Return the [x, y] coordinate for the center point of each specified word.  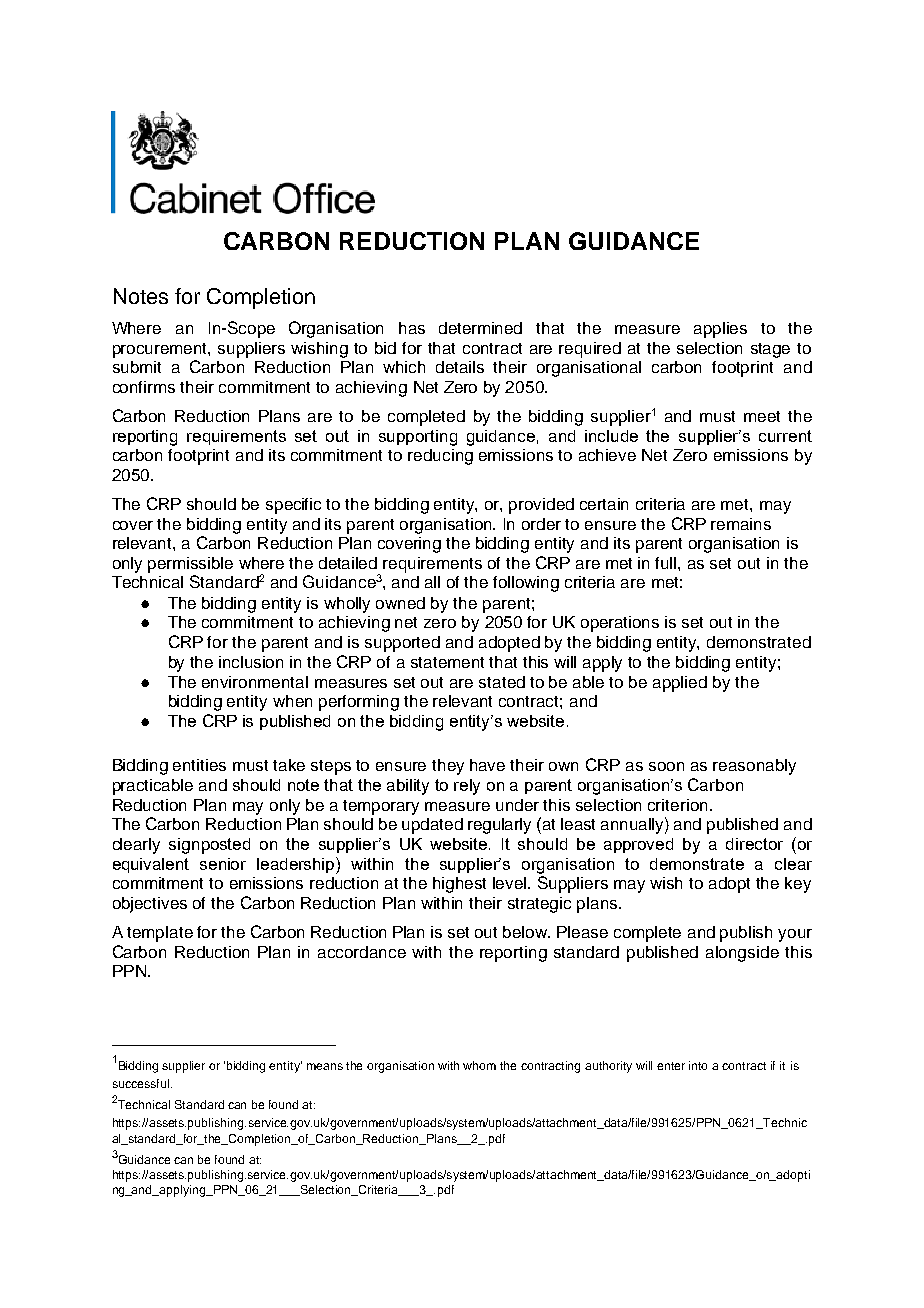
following [526, 584]
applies [720, 330]
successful [141, 1083]
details [460, 367]
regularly [499, 826]
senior [223, 864]
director [754, 844]
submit [137, 367]
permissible [190, 565]
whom [479, 1065]
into [698, 1065]
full [667, 563]
